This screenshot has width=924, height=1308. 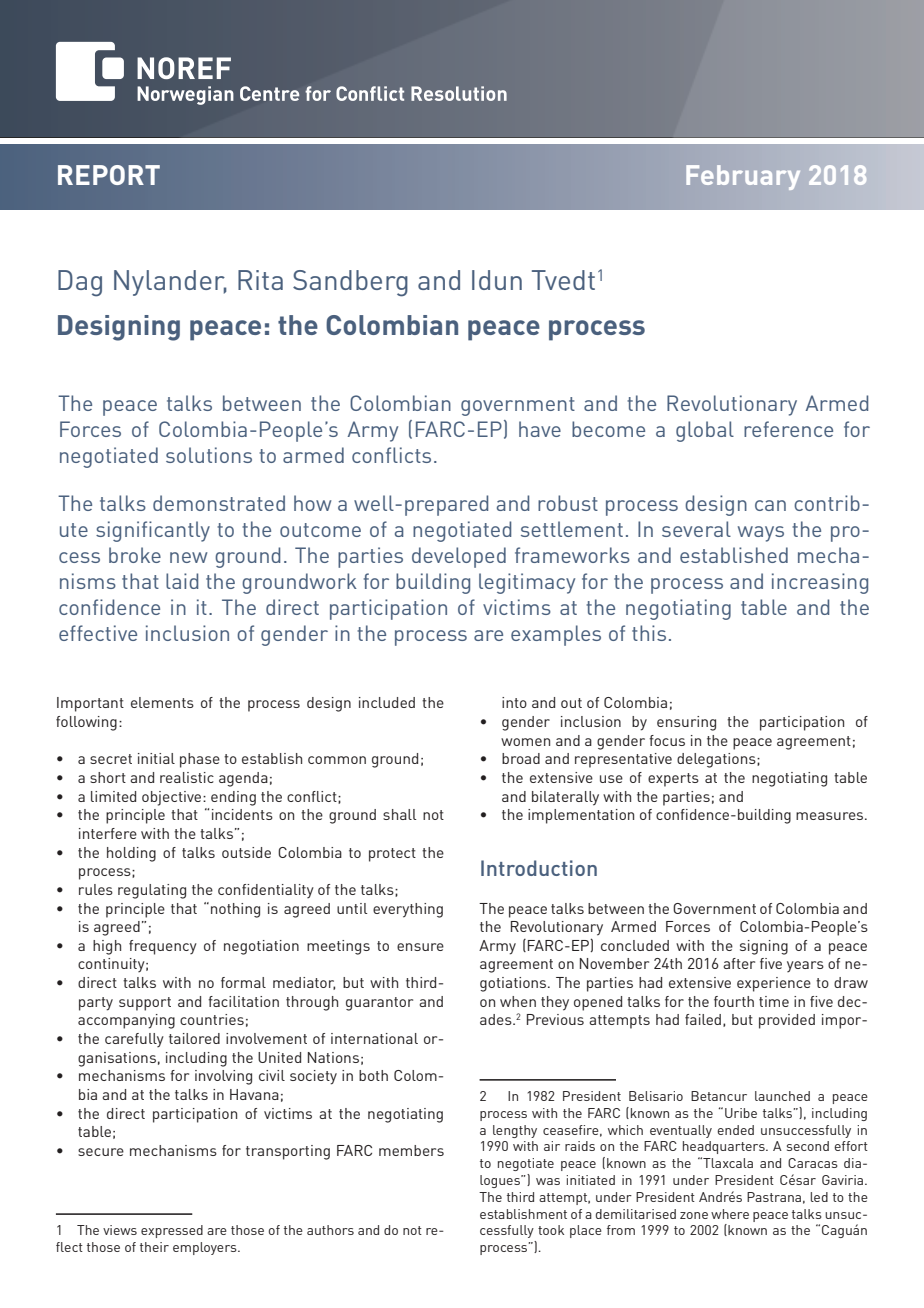 I want to click on expressed, so click(x=172, y=1231).
